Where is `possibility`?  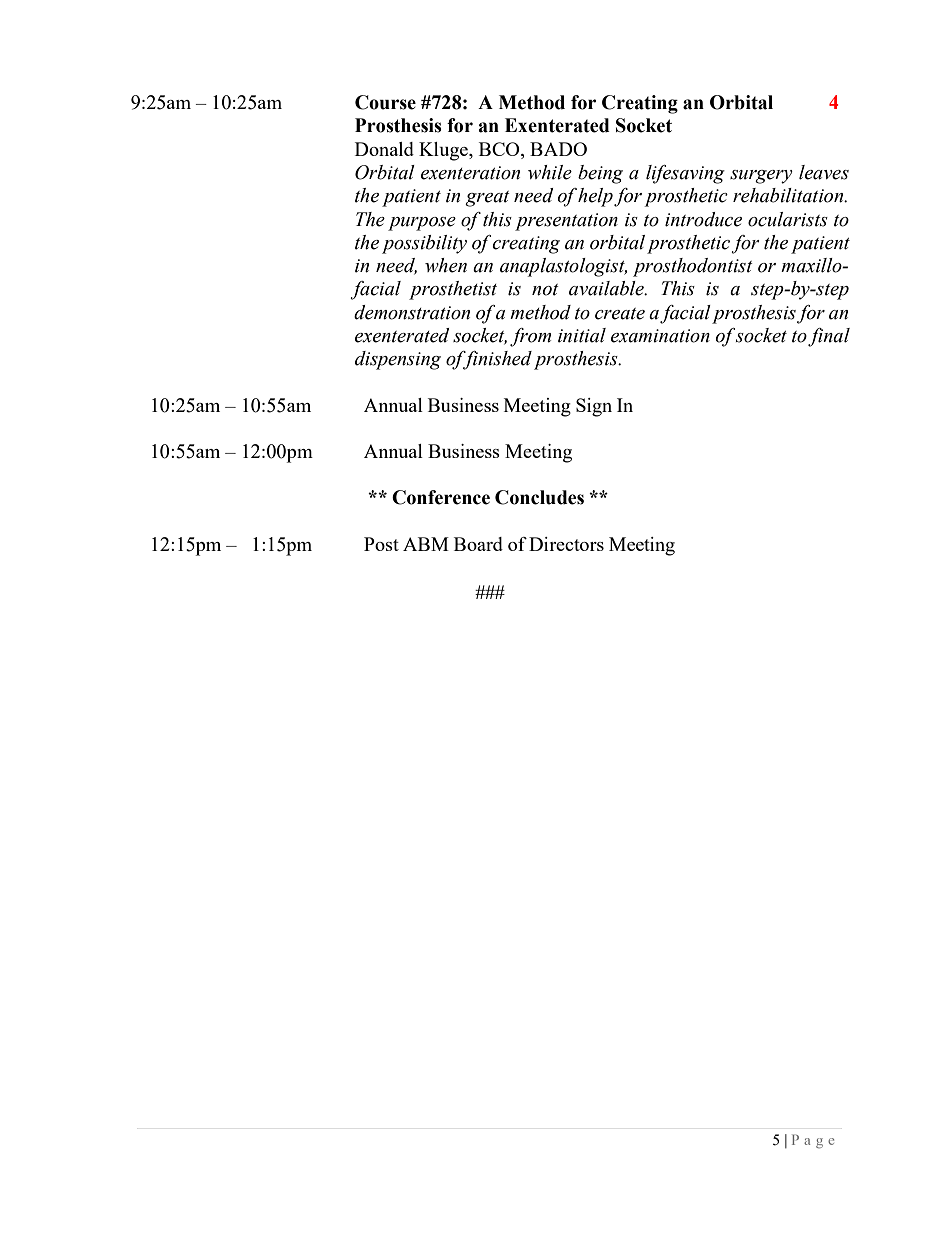 possibility is located at coordinates (424, 244).
